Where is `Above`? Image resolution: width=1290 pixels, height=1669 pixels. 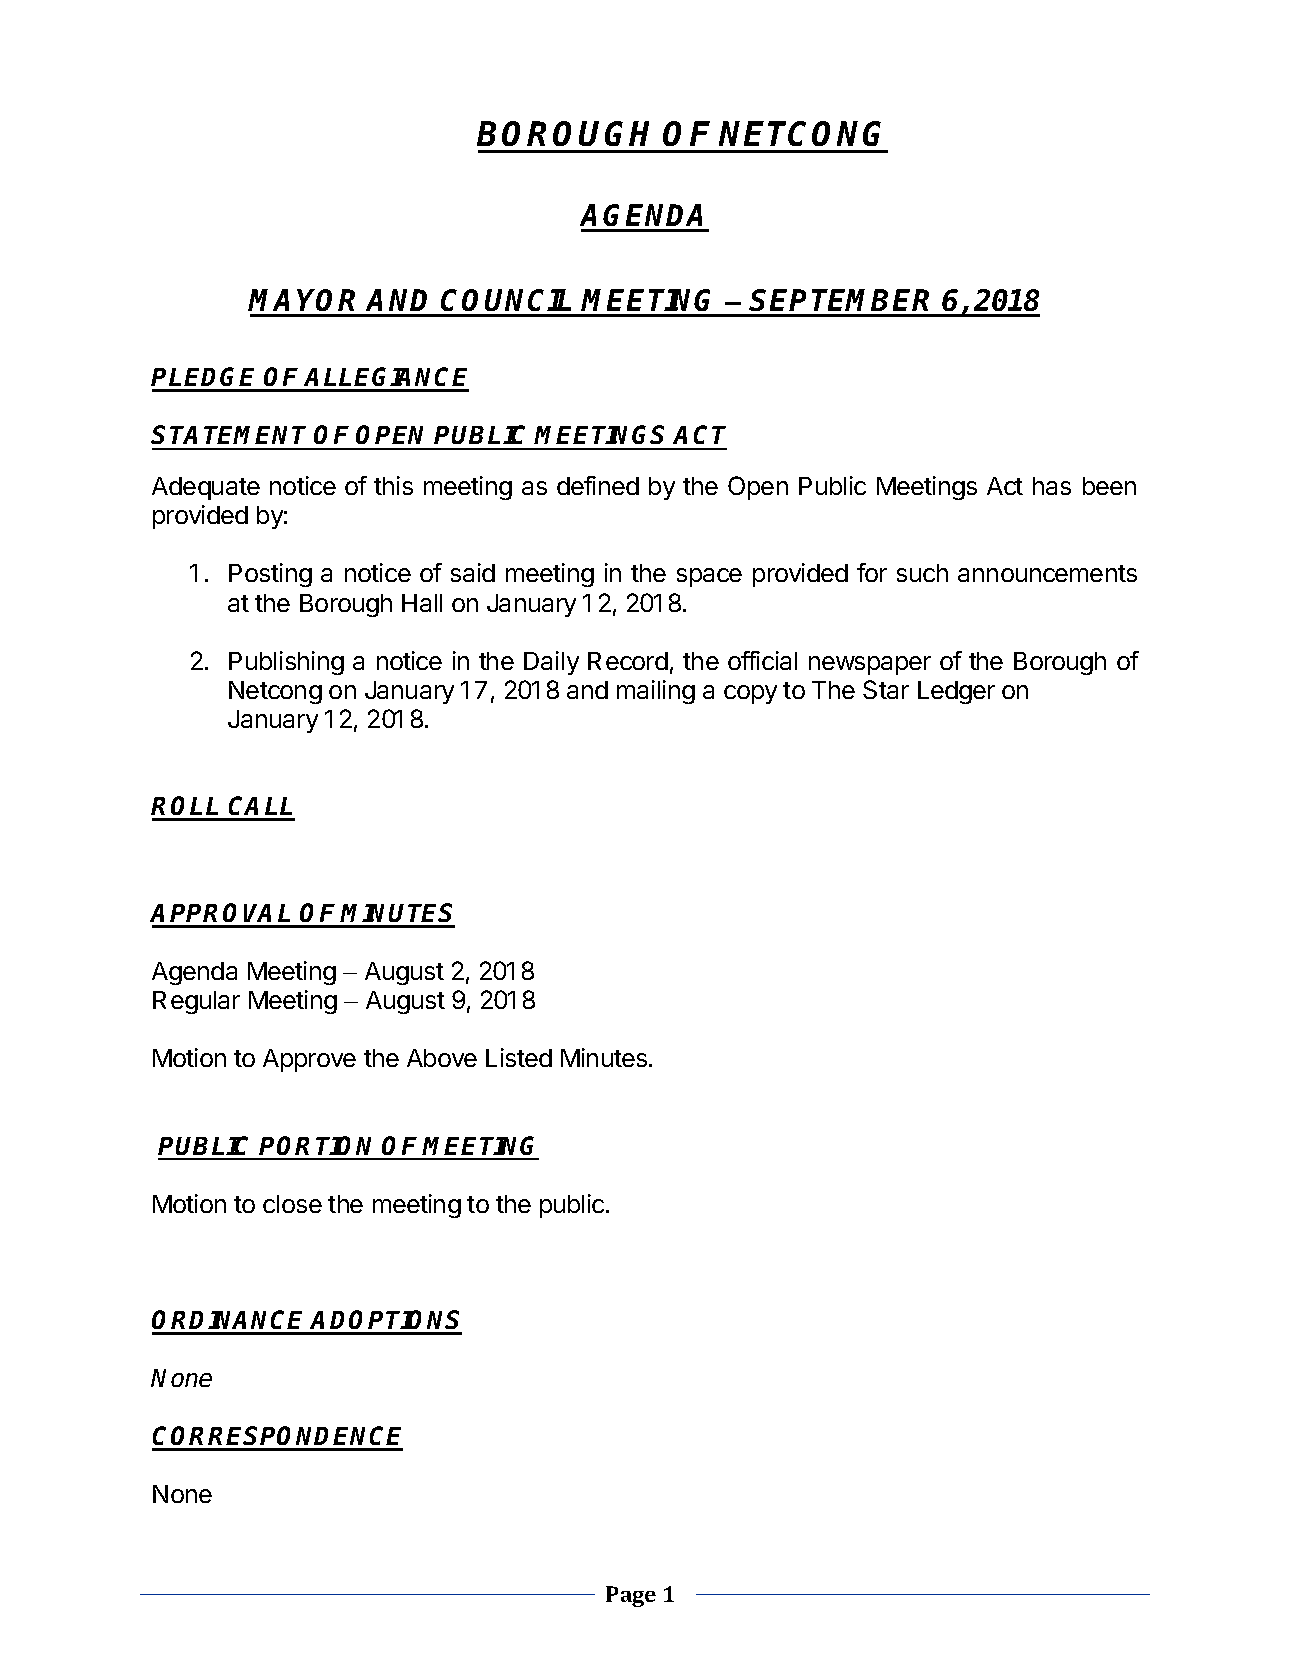
Above is located at coordinates (442, 1058).
